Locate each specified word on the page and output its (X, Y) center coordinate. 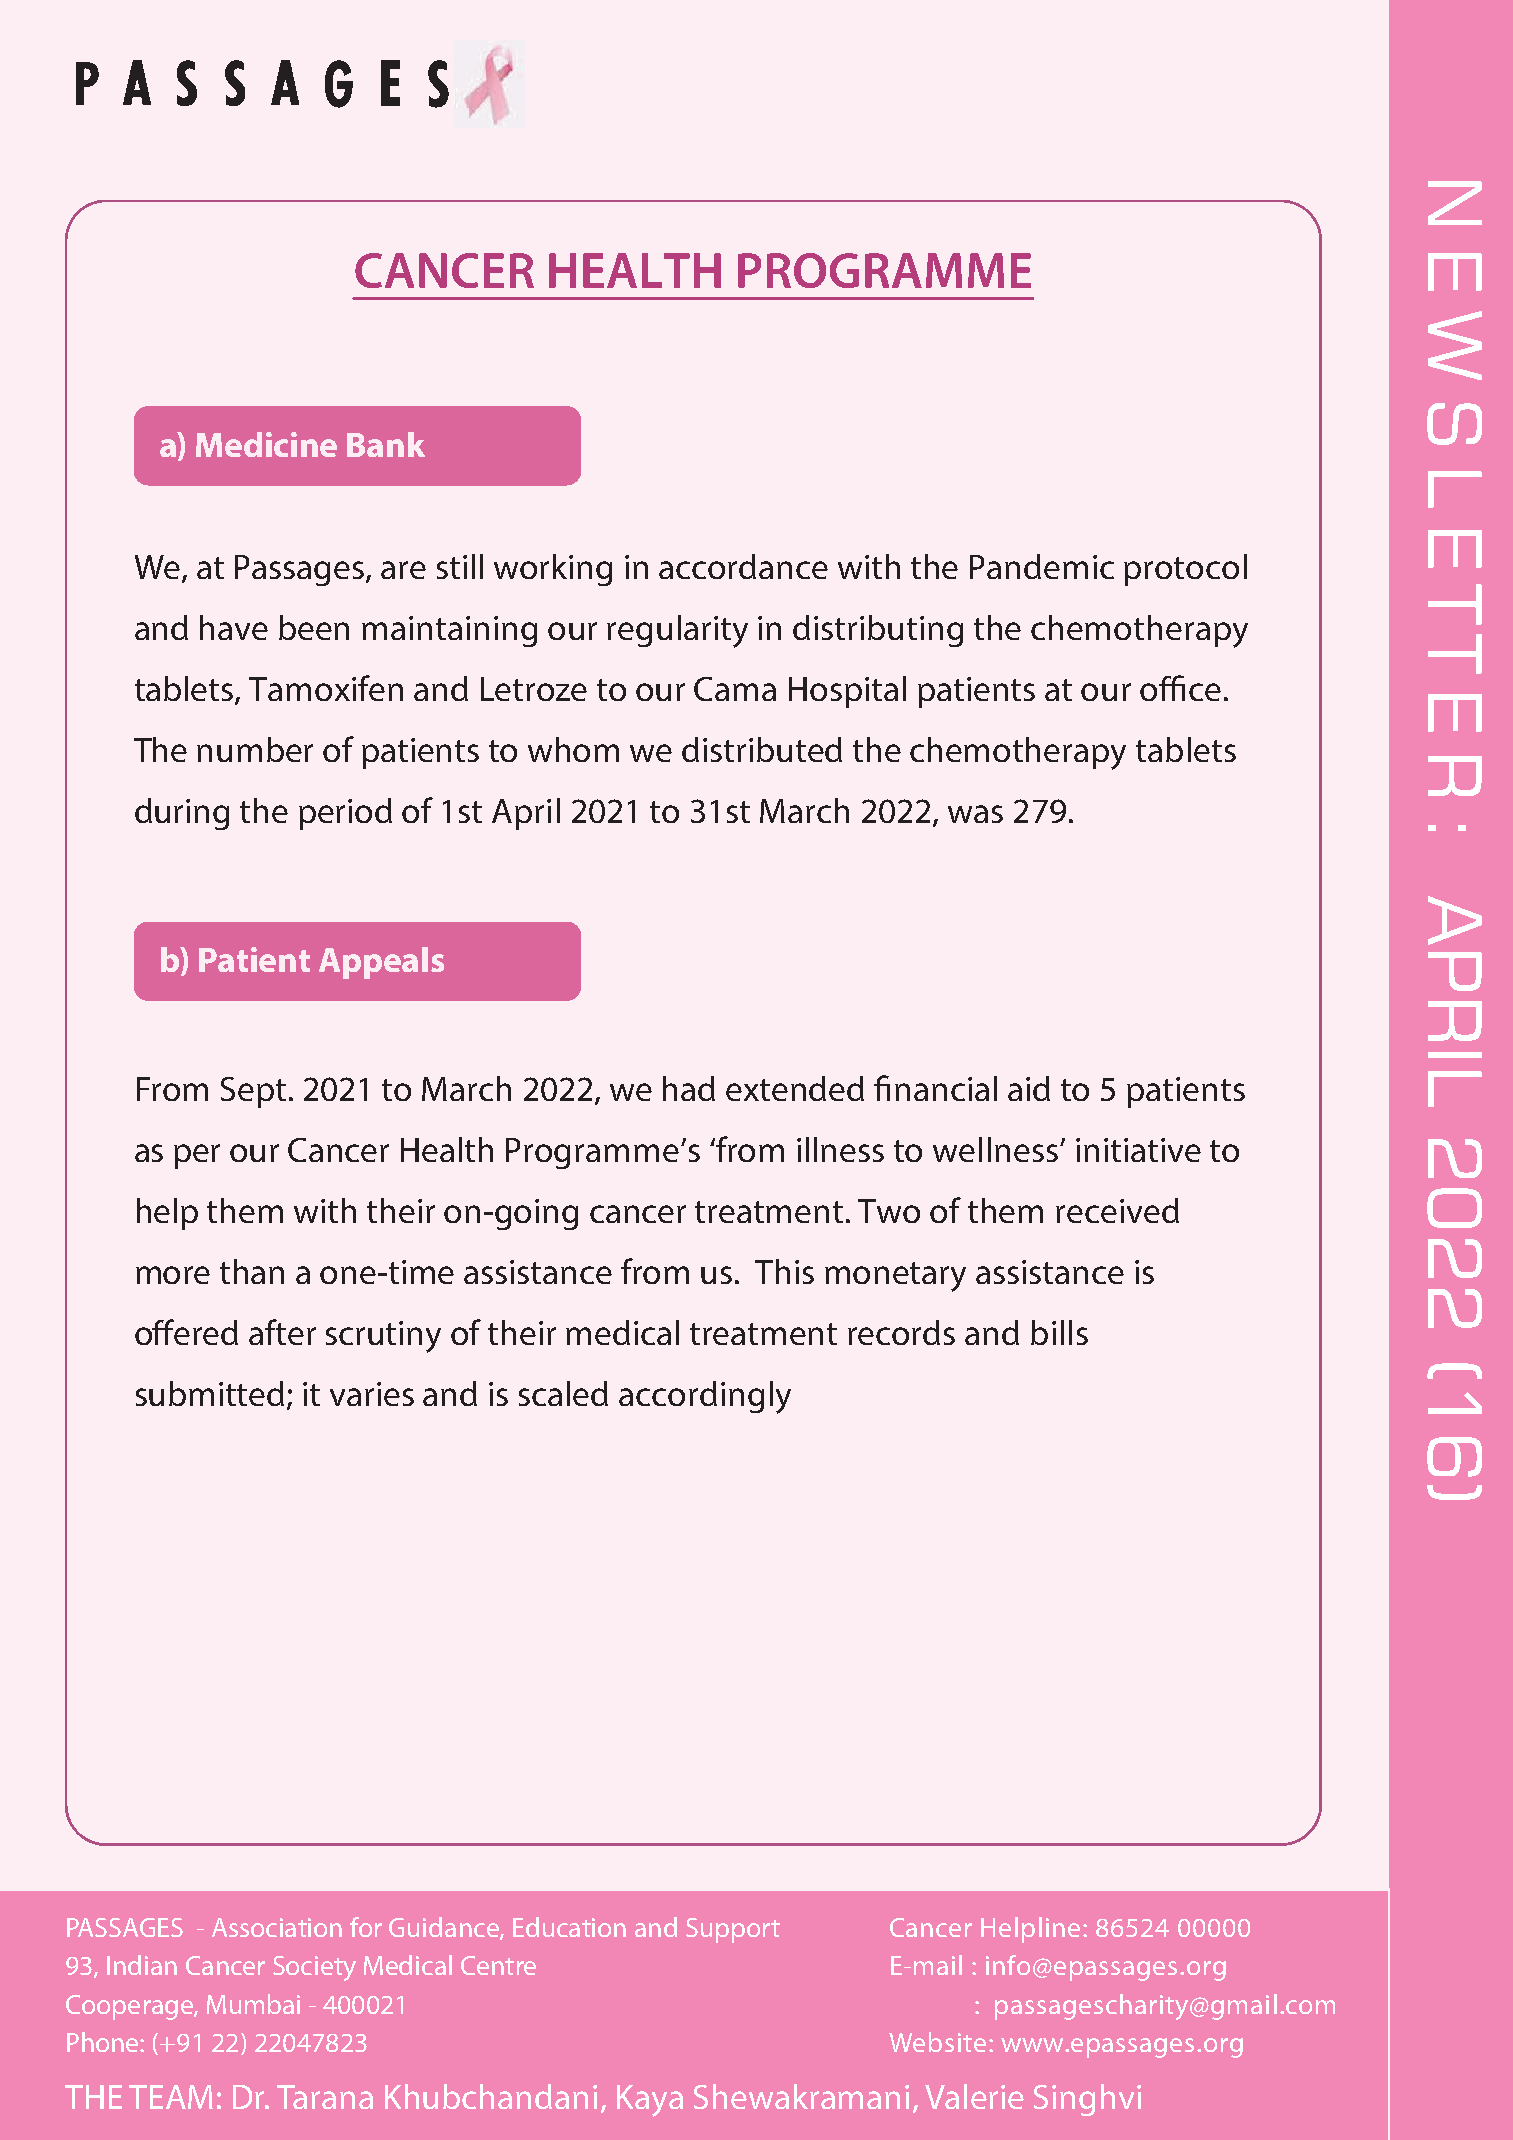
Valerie (974, 2096)
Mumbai (253, 2004)
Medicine (266, 444)
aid (1029, 1088)
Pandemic (1042, 566)
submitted (210, 1393)
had (689, 1088)
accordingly (705, 1397)
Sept (253, 1092)
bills (1059, 1332)
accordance (743, 566)
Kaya (650, 2101)
